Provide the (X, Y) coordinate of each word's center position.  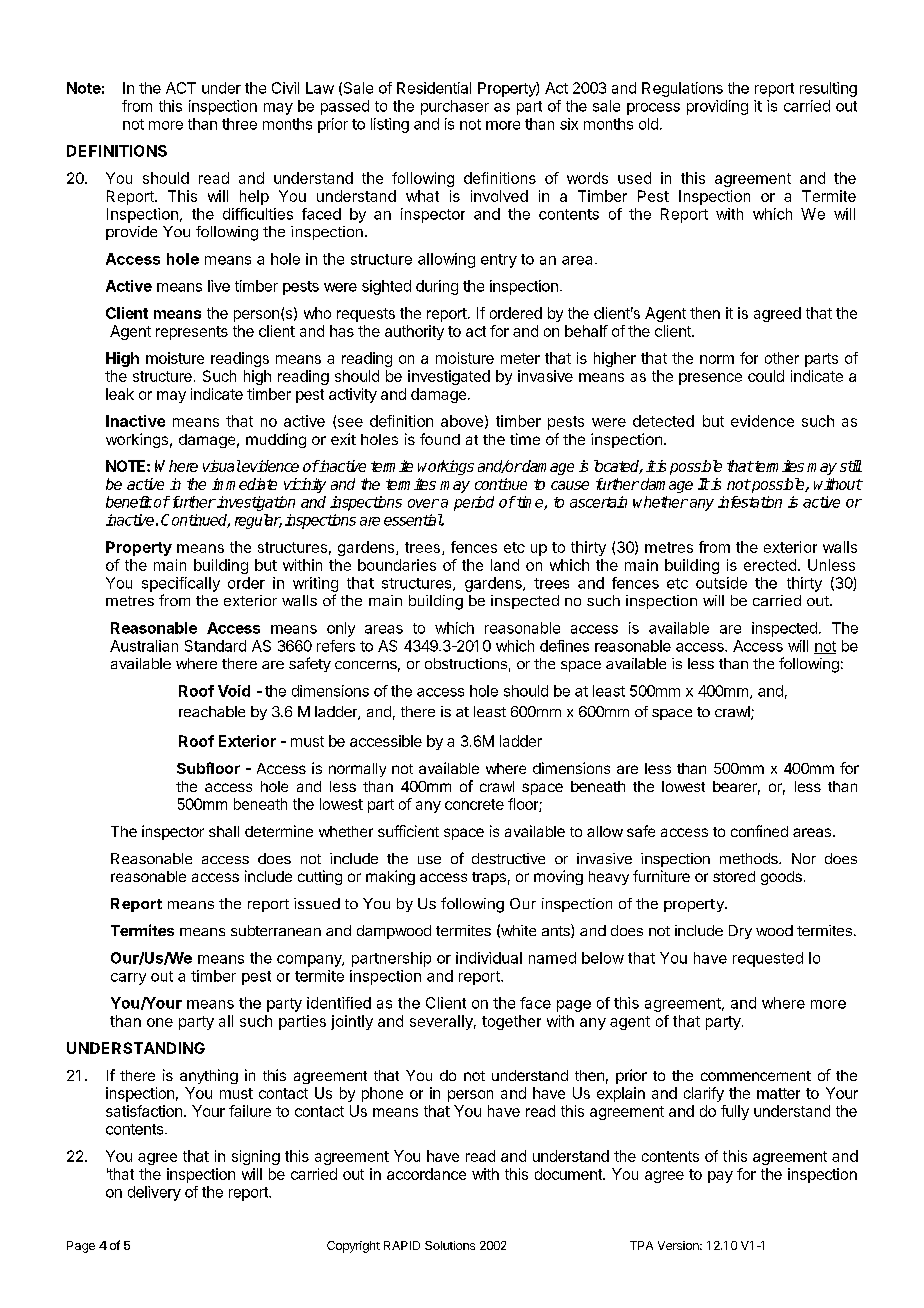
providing (717, 107)
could (766, 376)
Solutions (450, 1245)
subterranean (276, 930)
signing (256, 1157)
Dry (740, 932)
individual (489, 958)
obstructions (466, 663)
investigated (449, 377)
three (239, 124)
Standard (215, 646)
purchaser (455, 107)
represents (192, 333)
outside (721, 583)
